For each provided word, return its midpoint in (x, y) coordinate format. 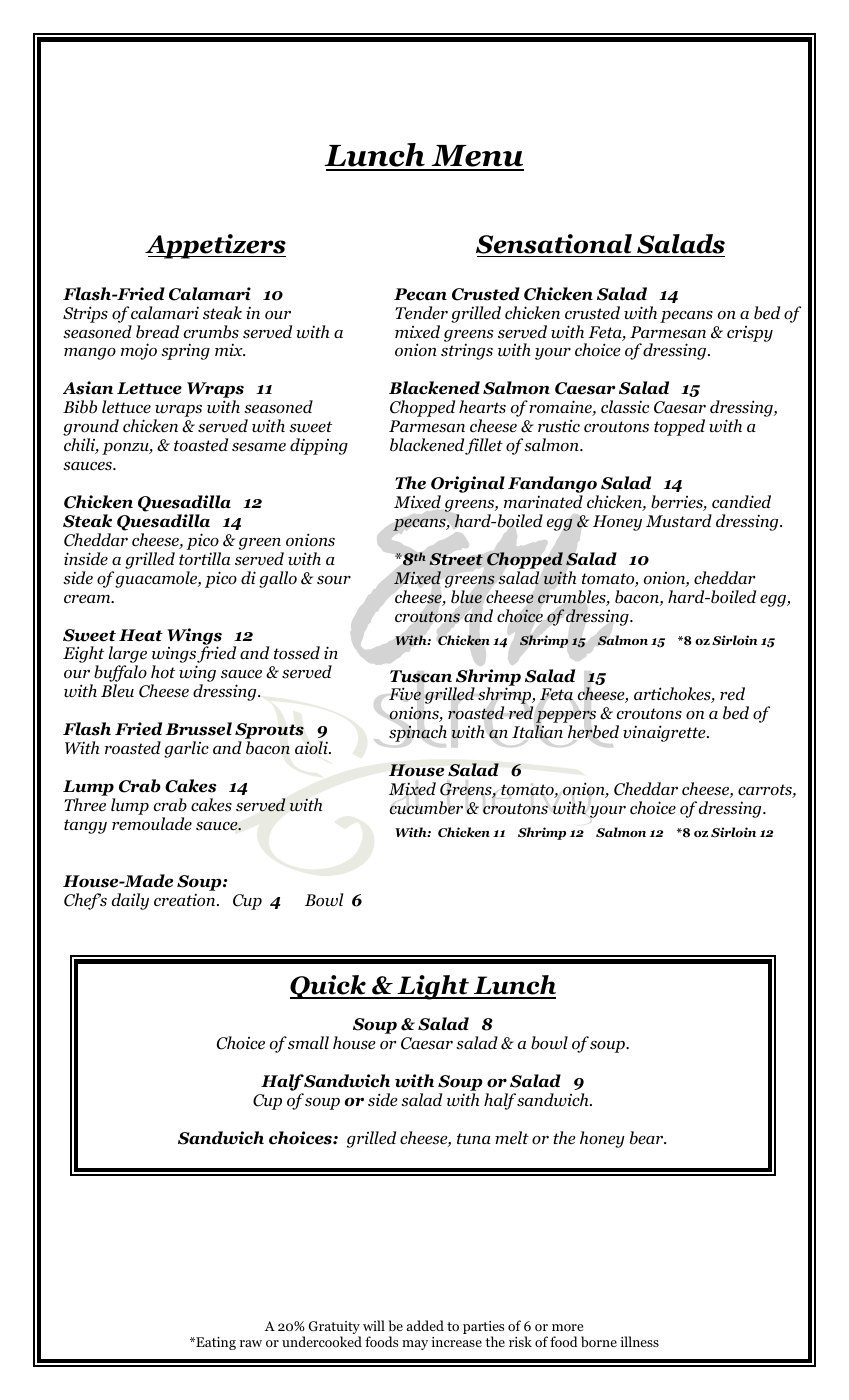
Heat (141, 635)
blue (466, 597)
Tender (421, 313)
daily (130, 901)
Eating (215, 1343)
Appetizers (215, 246)
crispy (750, 334)
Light (433, 987)
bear (648, 1138)
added (425, 1325)
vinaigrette (665, 733)
